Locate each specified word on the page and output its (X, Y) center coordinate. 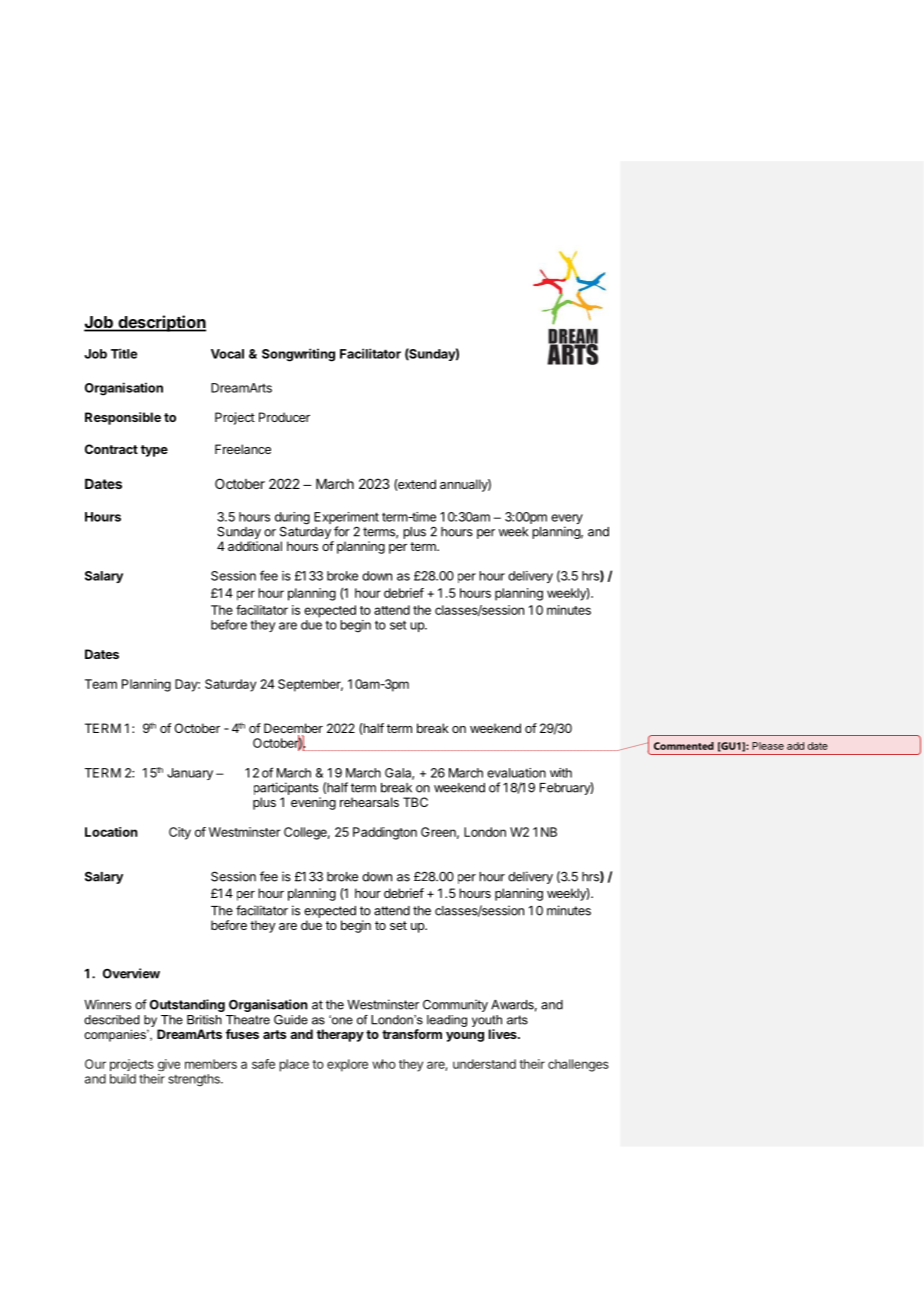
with (561, 773)
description (161, 323)
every (567, 520)
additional (255, 546)
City (180, 833)
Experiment (346, 519)
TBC (415, 802)
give (169, 1065)
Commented (684, 746)
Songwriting (298, 355)
